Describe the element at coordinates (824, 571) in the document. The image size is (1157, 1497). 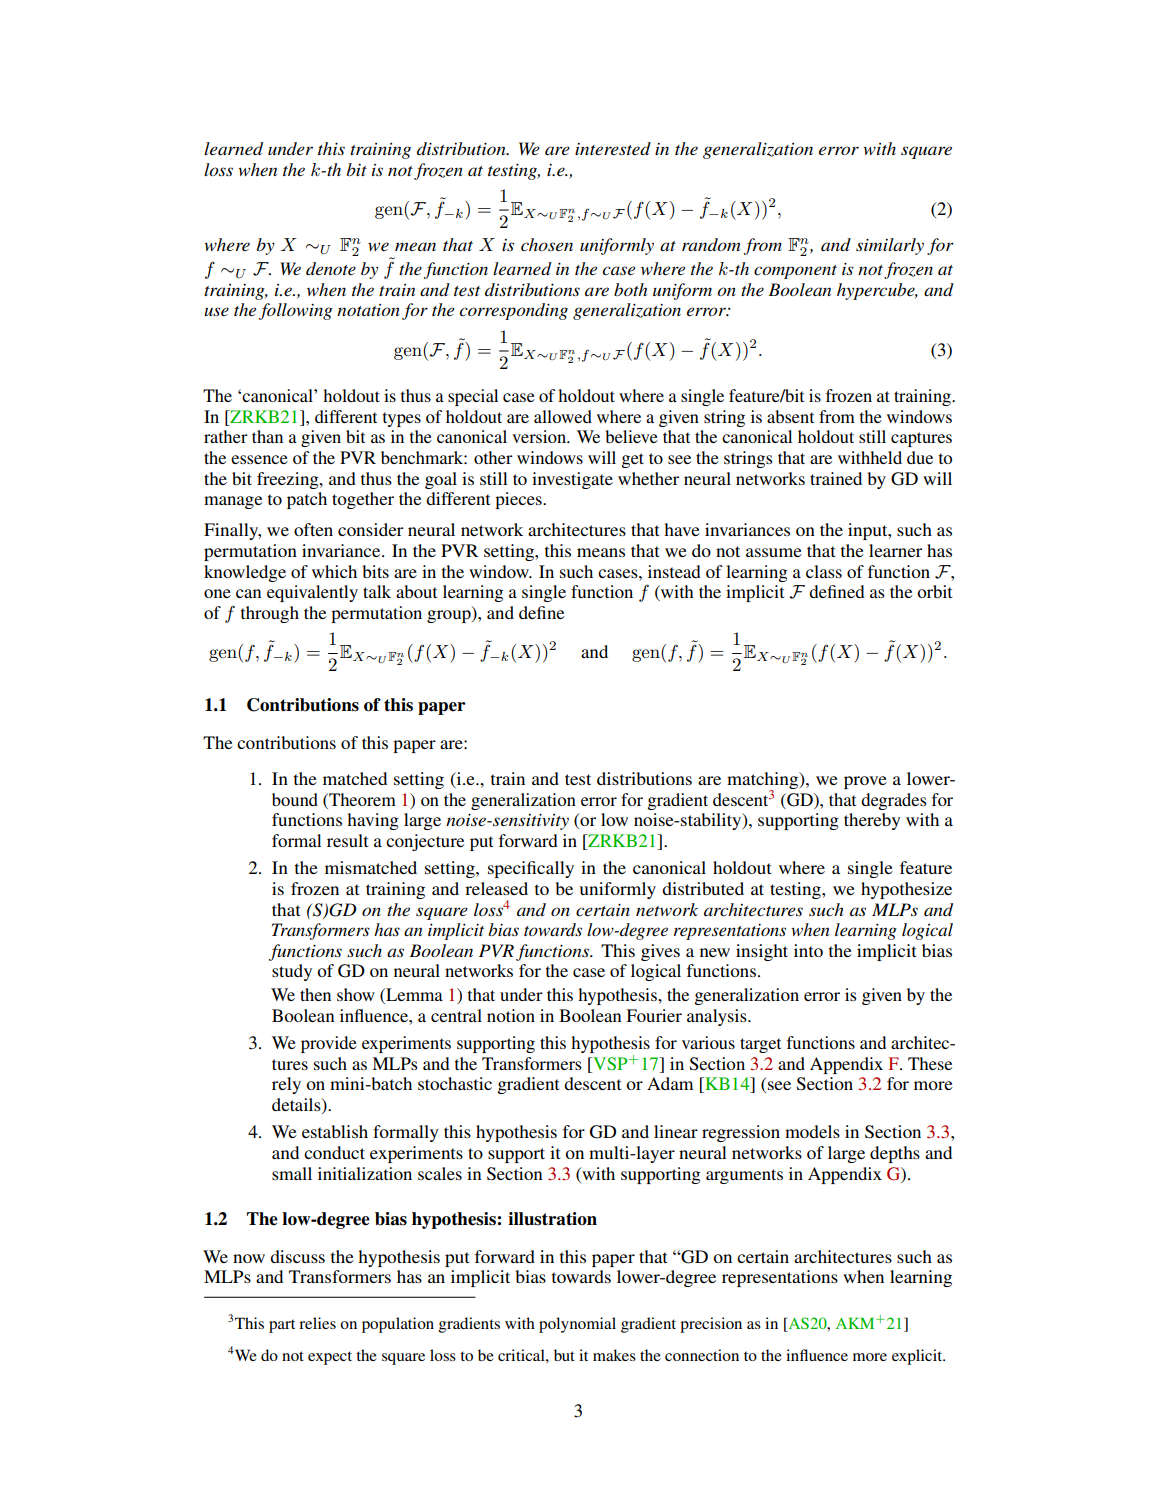
I see `class` at that location.
